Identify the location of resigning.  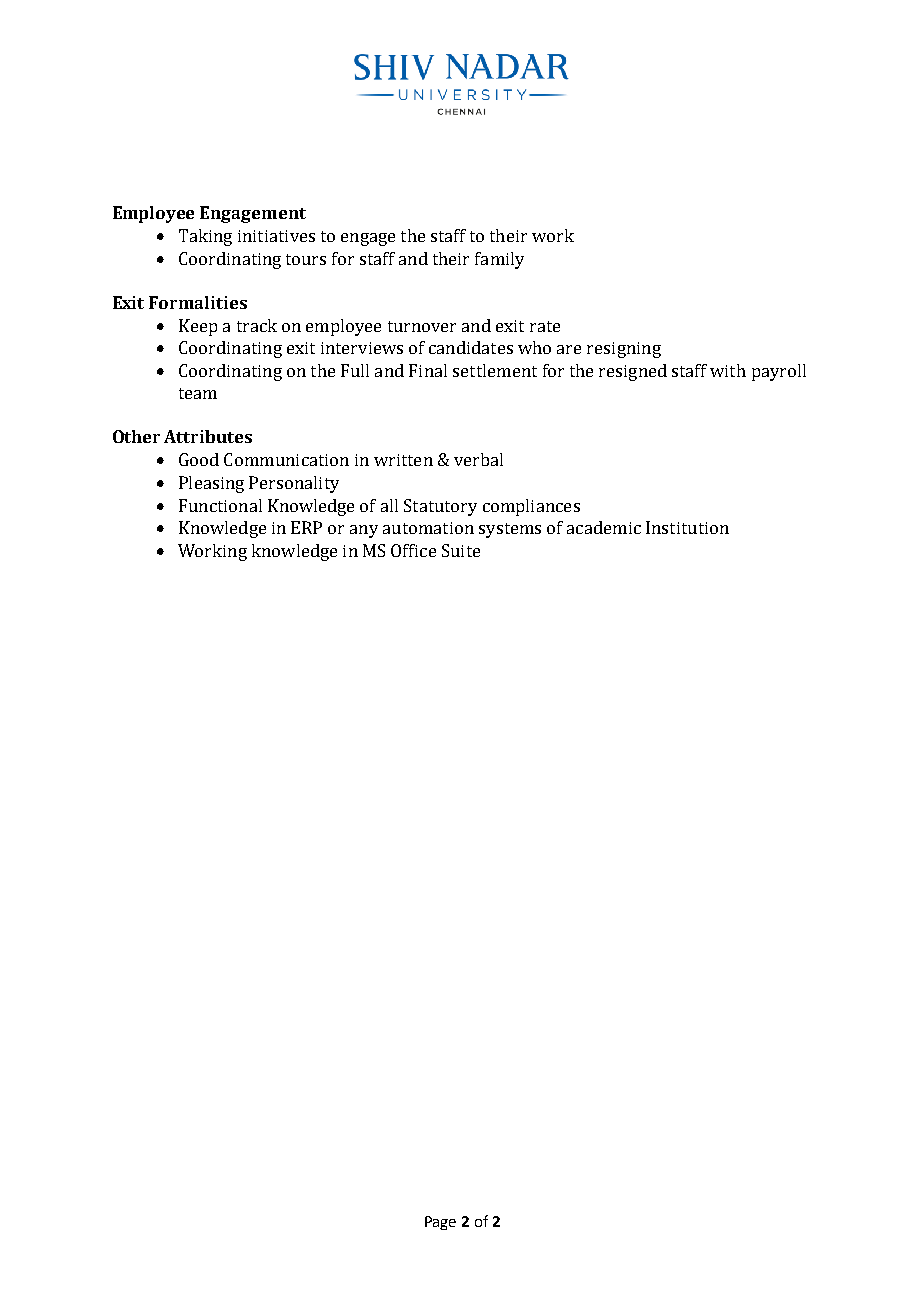
(624, 350).
